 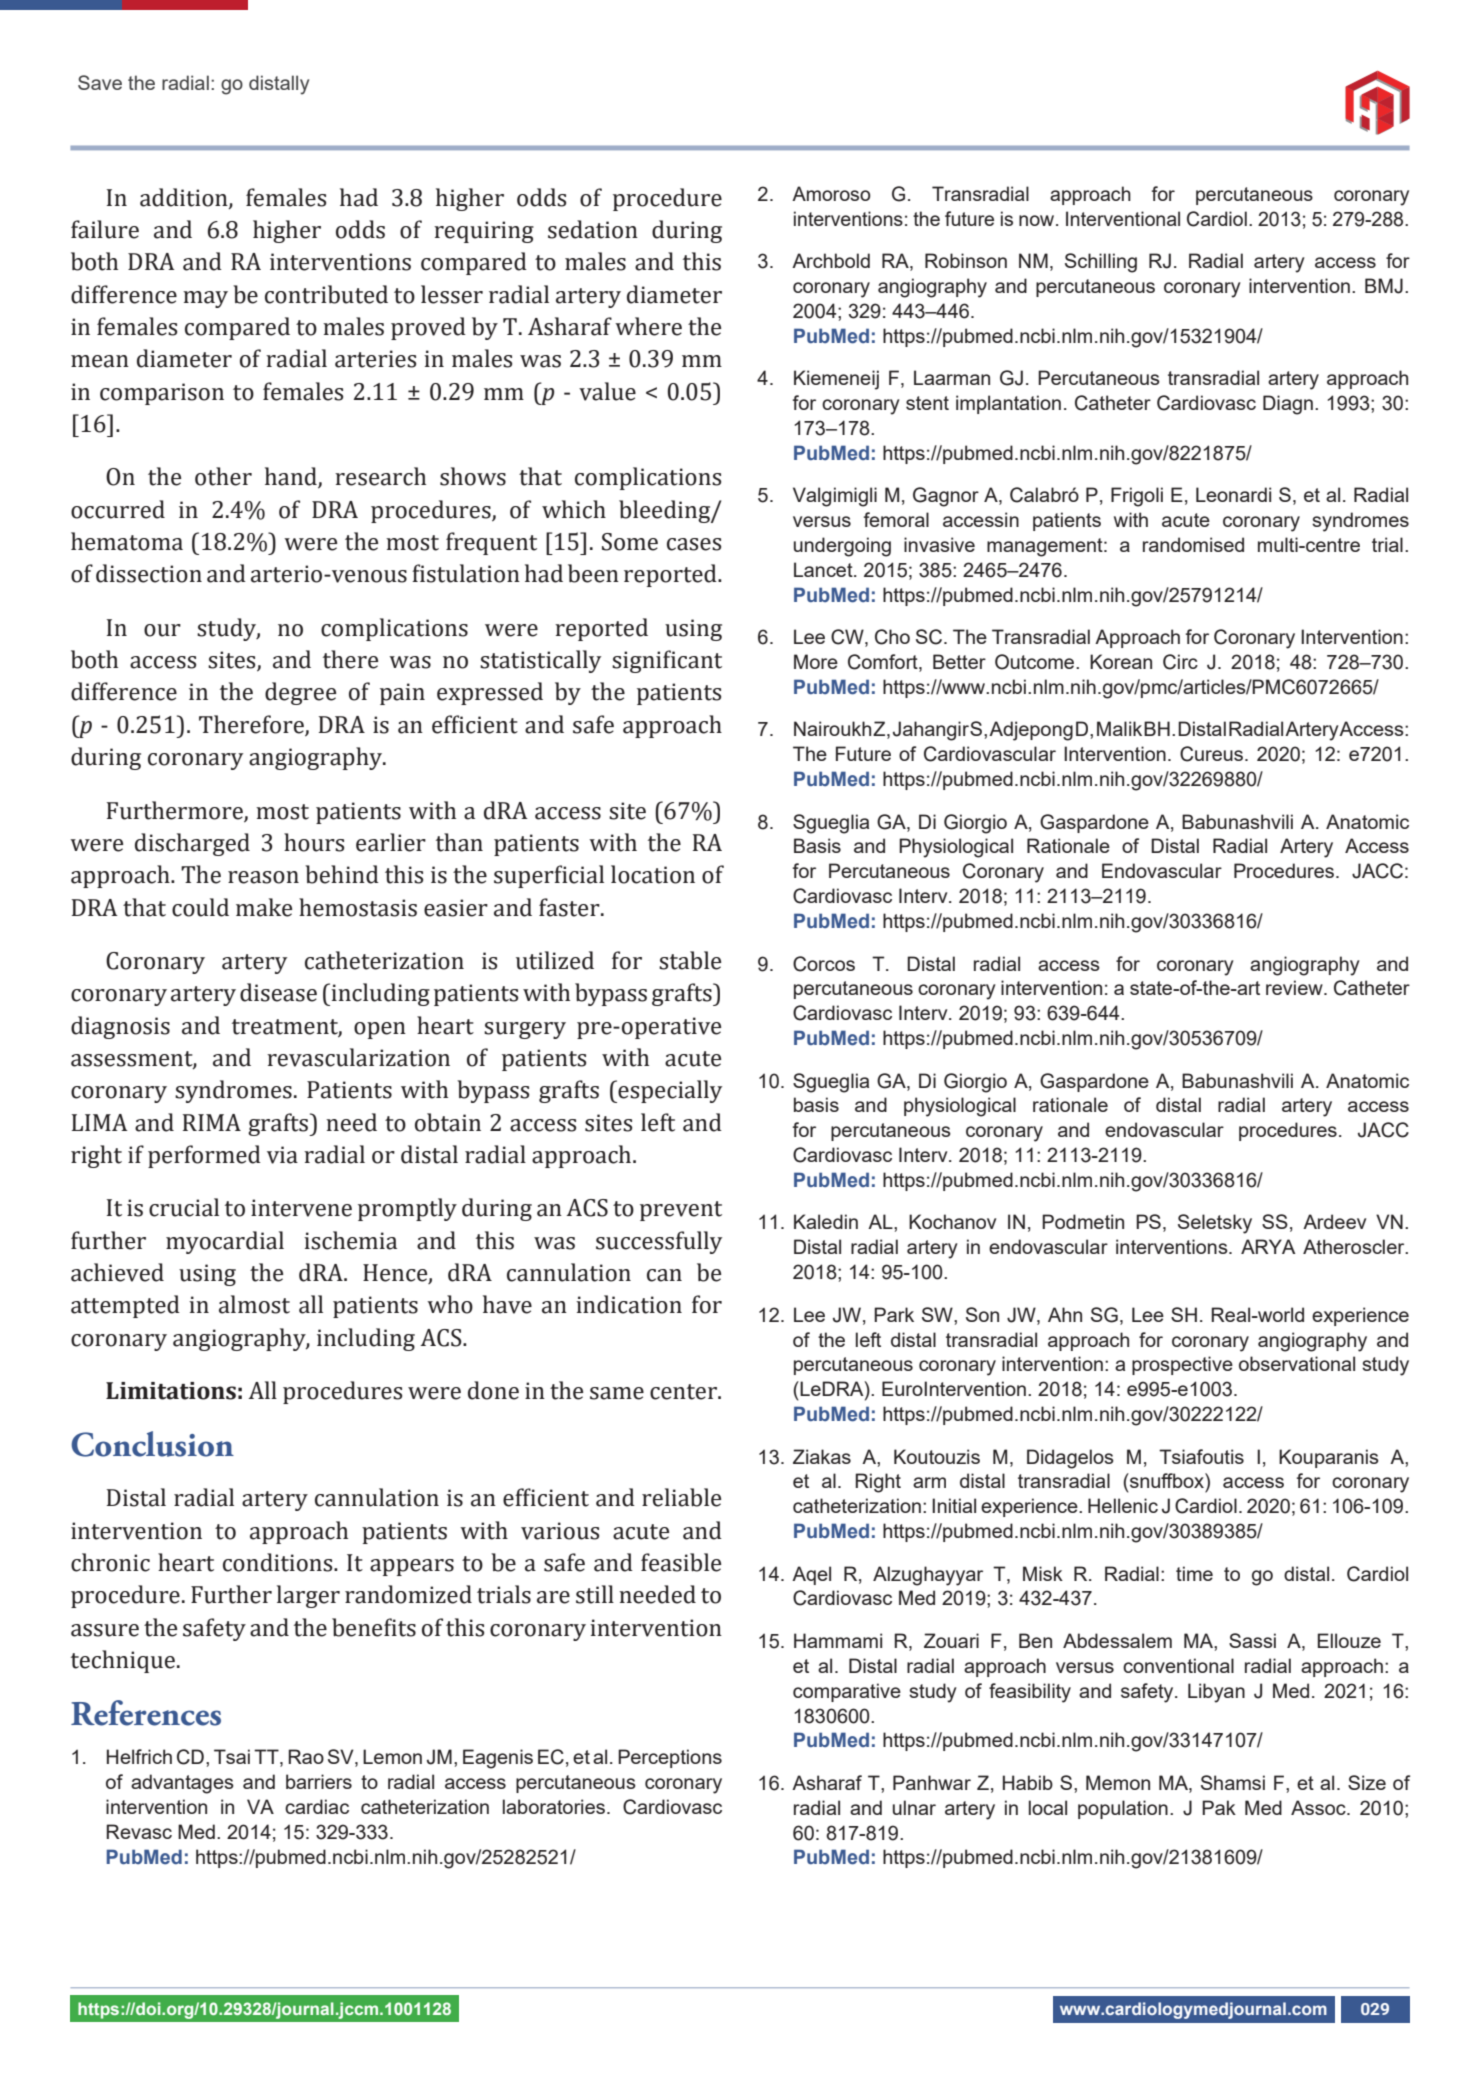 What do you see at coordinates (694, 544) in the image?
I see `cases` at bounding box center [694, 544].
